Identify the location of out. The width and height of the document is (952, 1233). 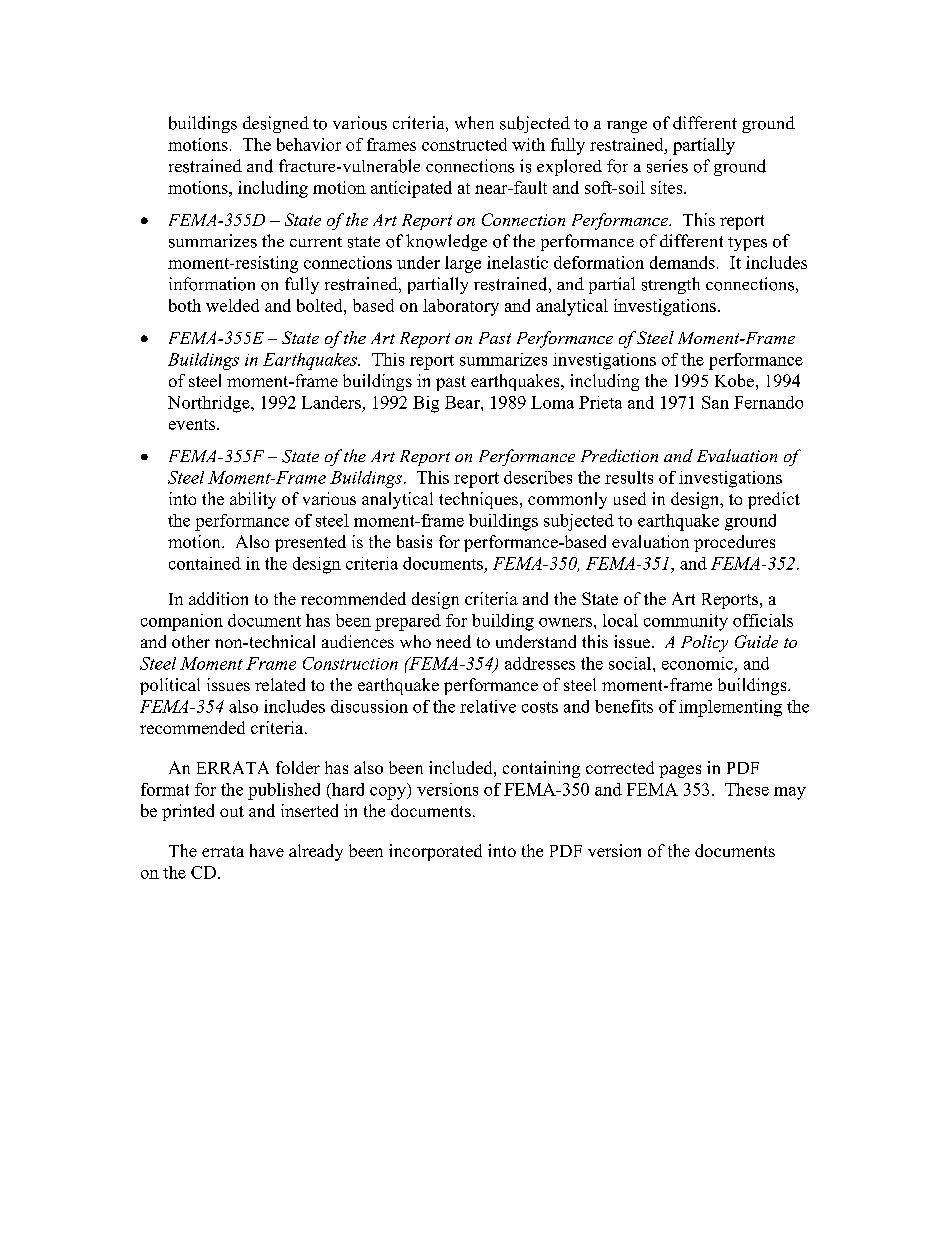
(232, 811).
